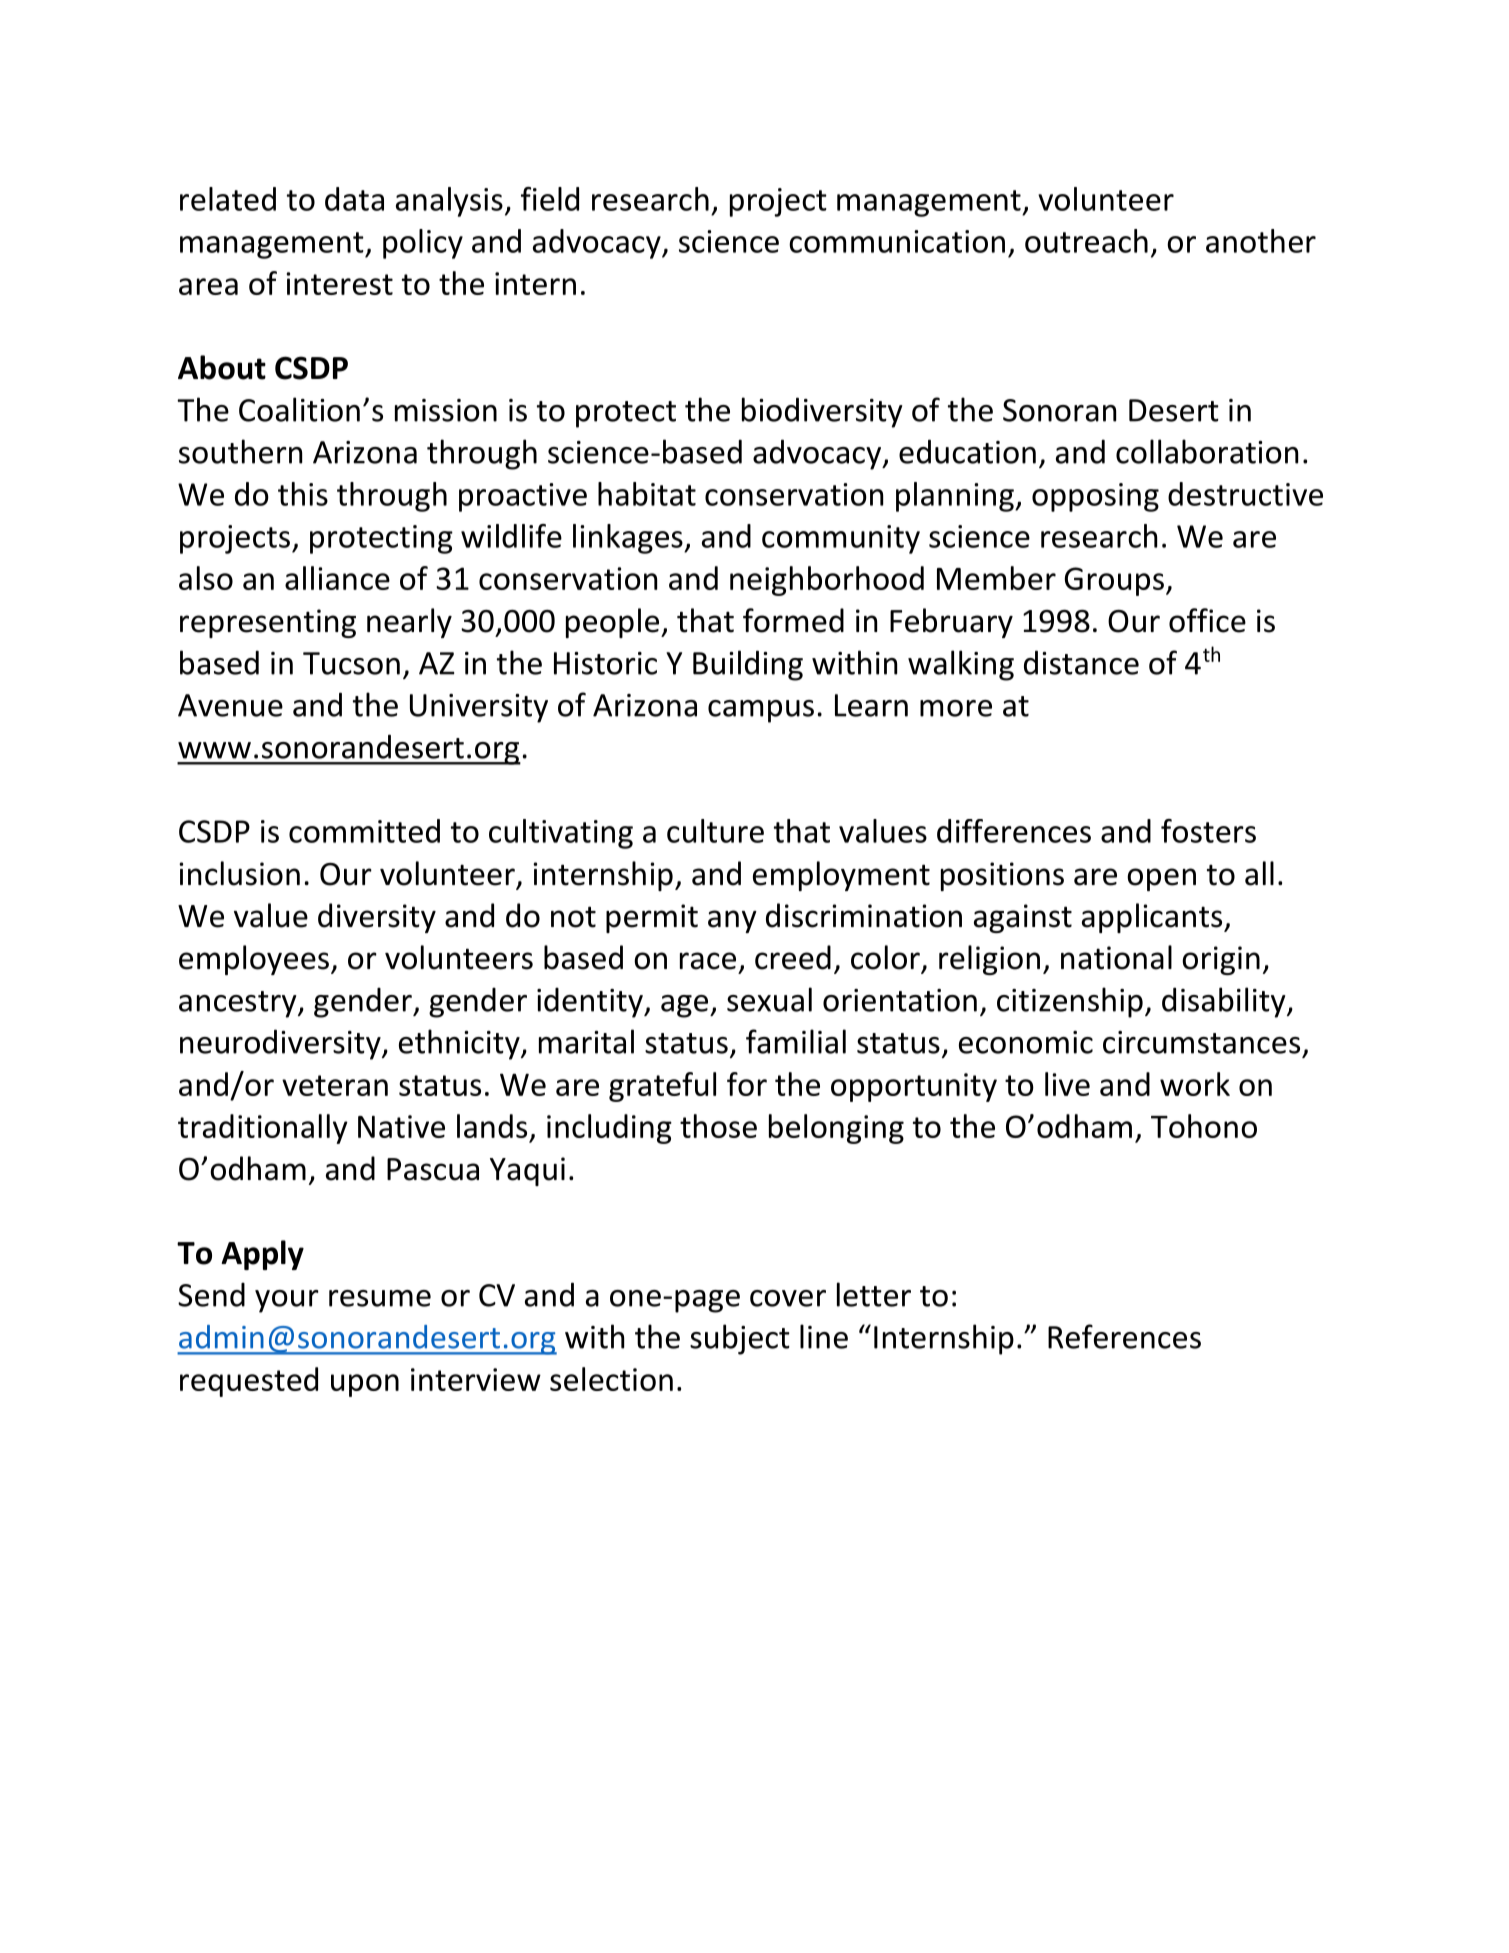 This screenshot has width=1509, height=1953. Describe the element at coordinates (303, 494) in the screenshot. I see `this` at that location.
